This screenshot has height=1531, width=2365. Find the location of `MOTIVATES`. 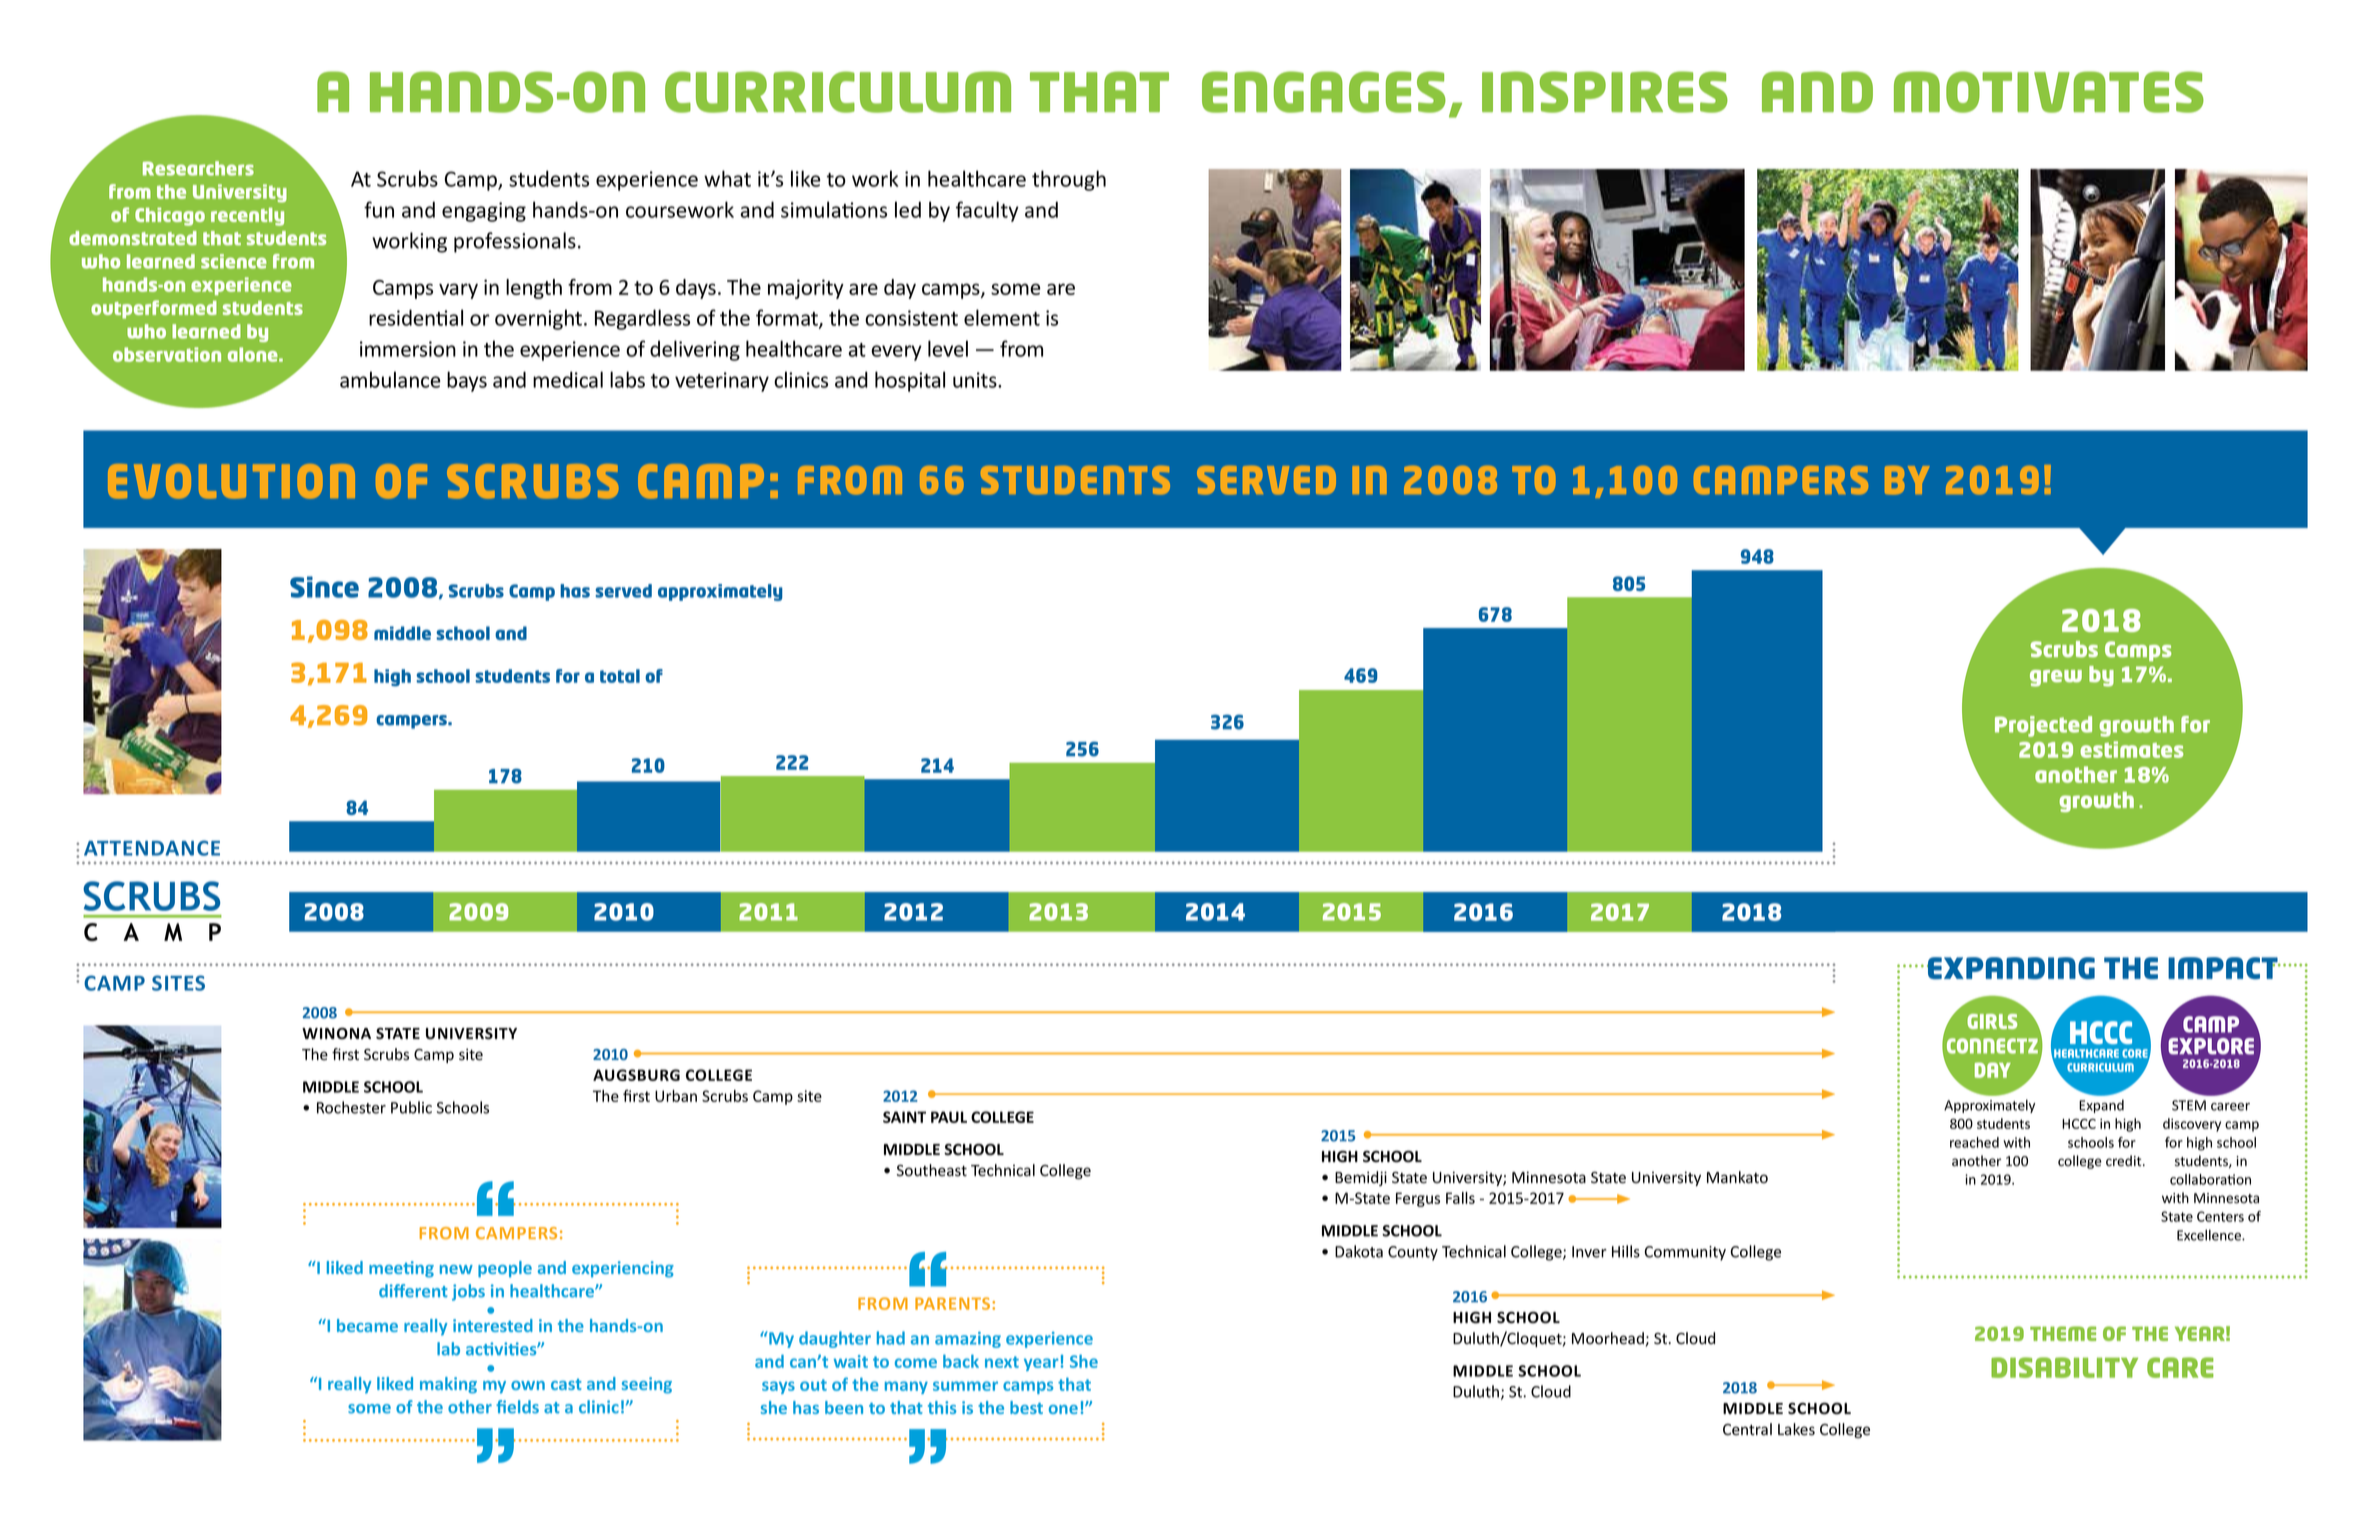

MOTIVATES is located at coordinates (2049, 92).
